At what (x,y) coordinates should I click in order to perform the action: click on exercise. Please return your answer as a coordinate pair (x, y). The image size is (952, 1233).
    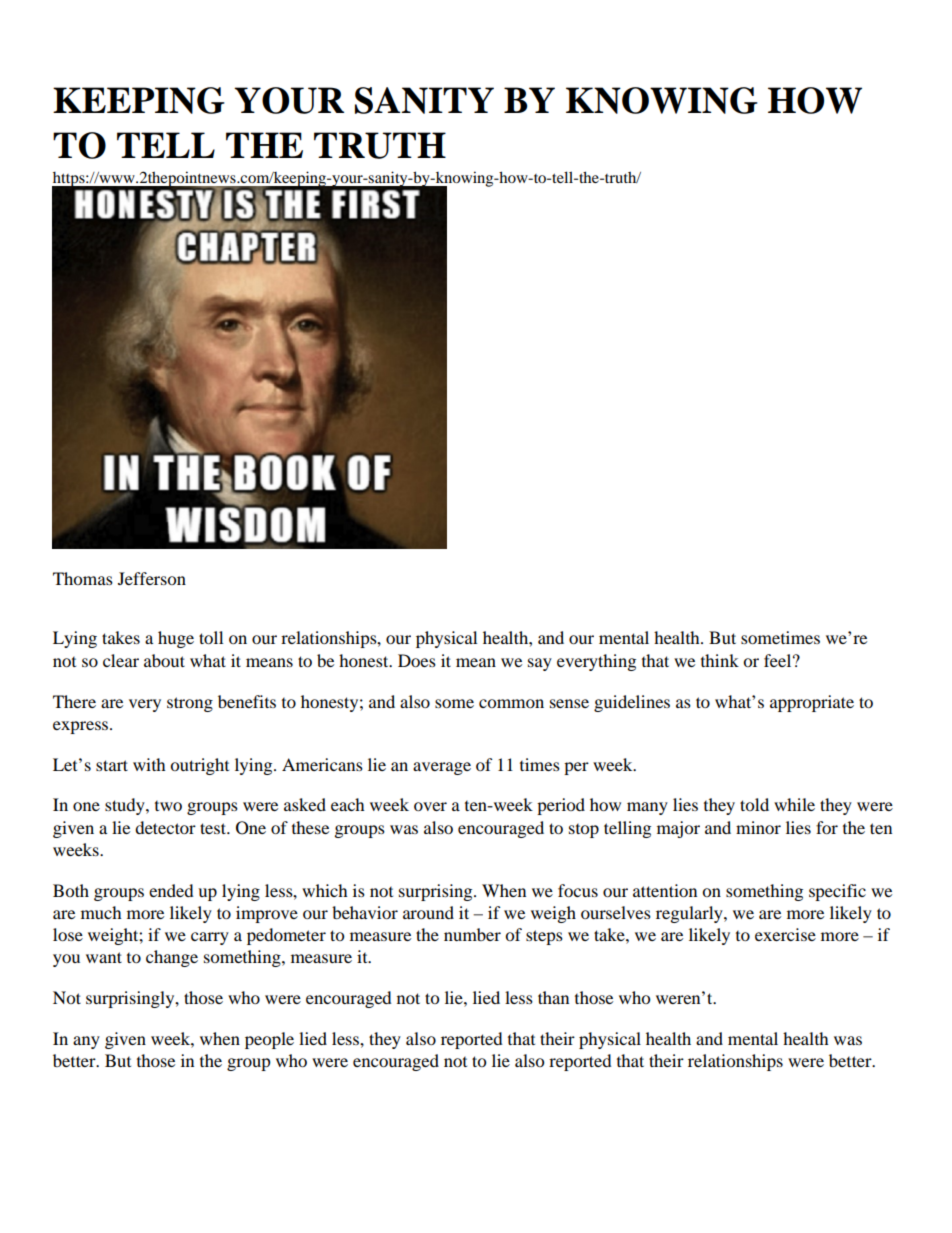
    Looking at the image, I should click on (785, 934).
